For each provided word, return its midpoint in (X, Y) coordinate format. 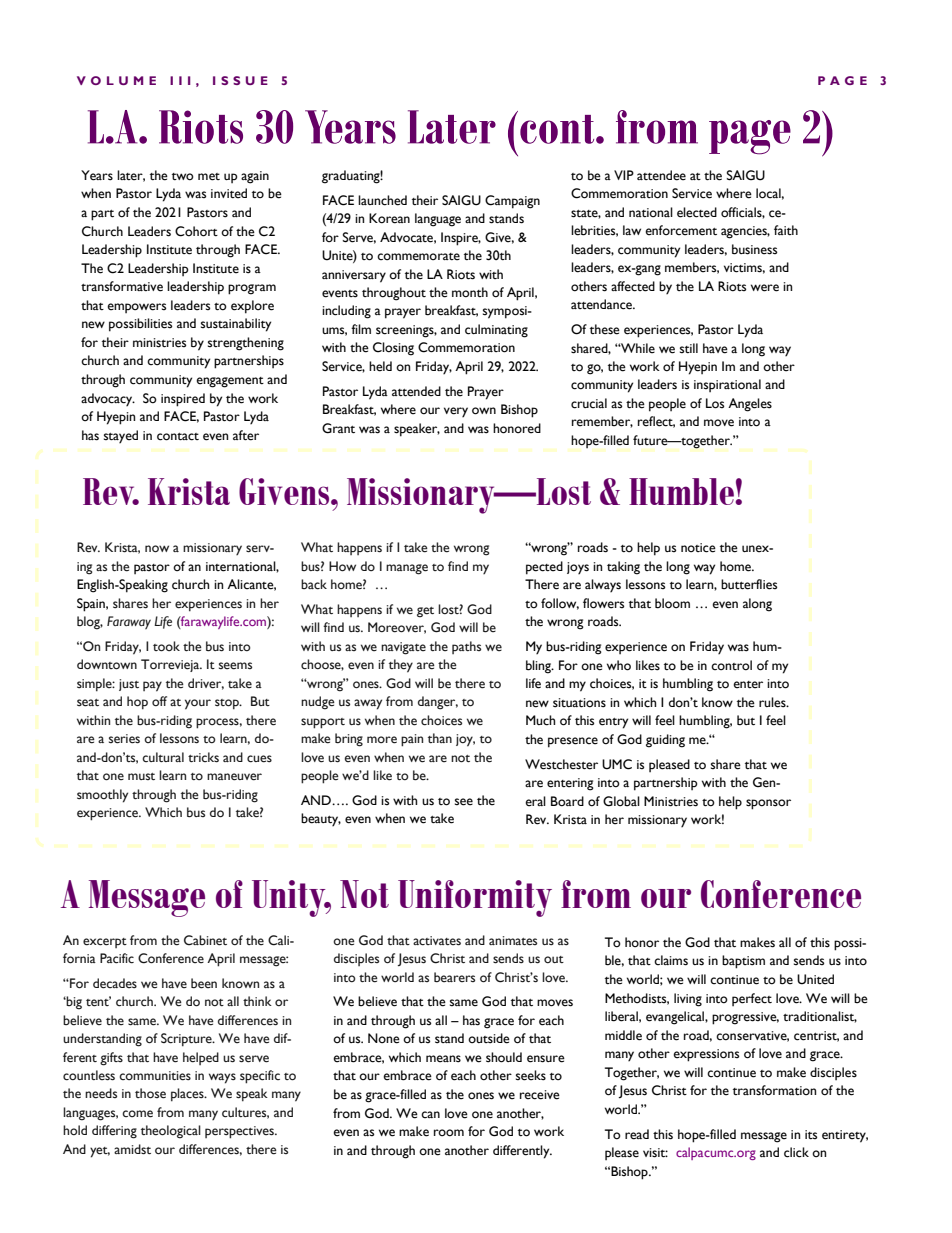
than (440, 738)
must (141, 776)
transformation (774, 1090)
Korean (389, 218)
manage (407, 569)
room (449, 1133)
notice (698, 548)
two (183, 177)
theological (171, 1132)
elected (697, 212)
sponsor (768, 804)
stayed (121, 436)
